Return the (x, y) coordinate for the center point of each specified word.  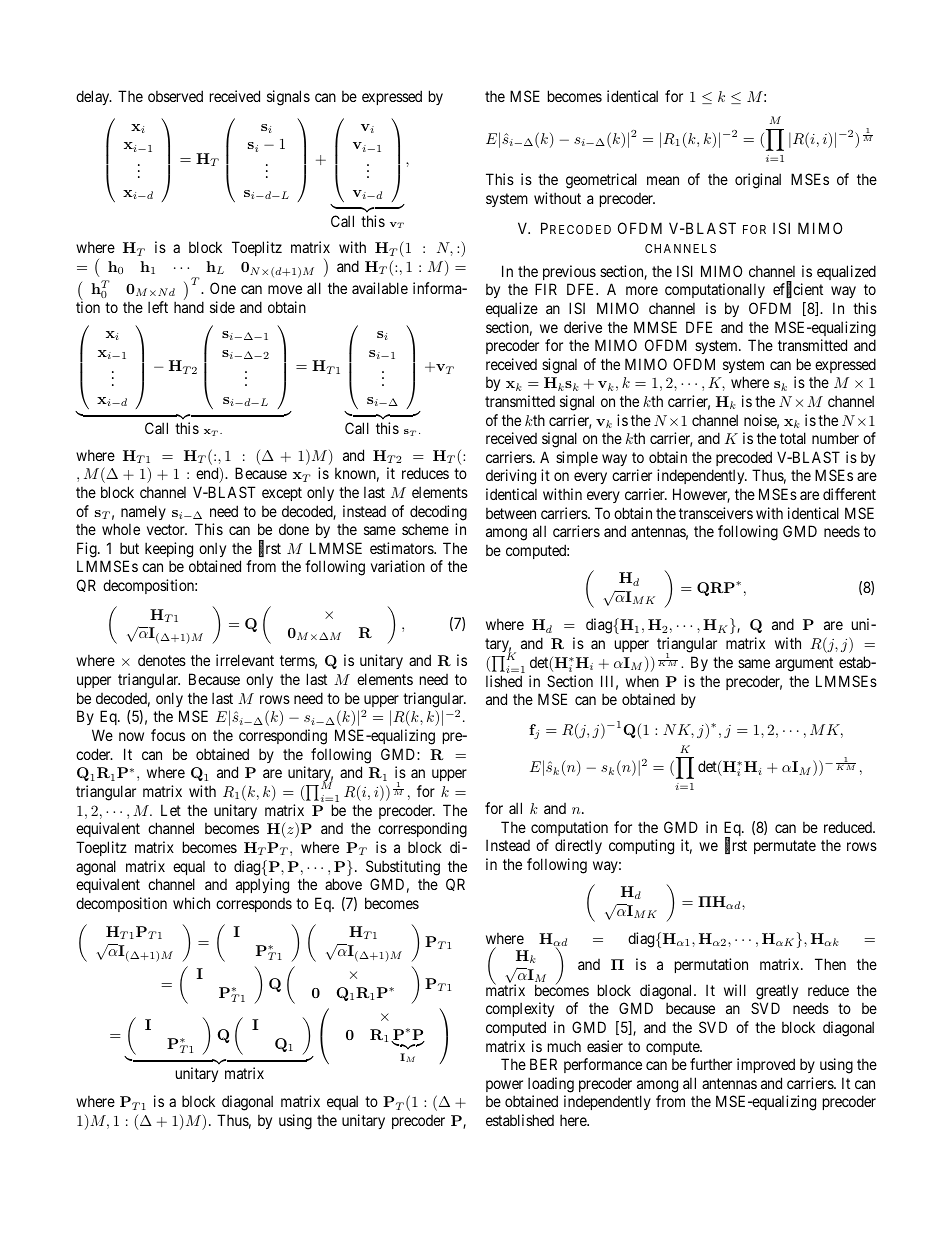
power (504, 1086)
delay (94, 97)
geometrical (601, 181)
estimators (402, 548)
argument (804, 664)
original (758, 181)
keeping (169, 550)
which (191, 903)
